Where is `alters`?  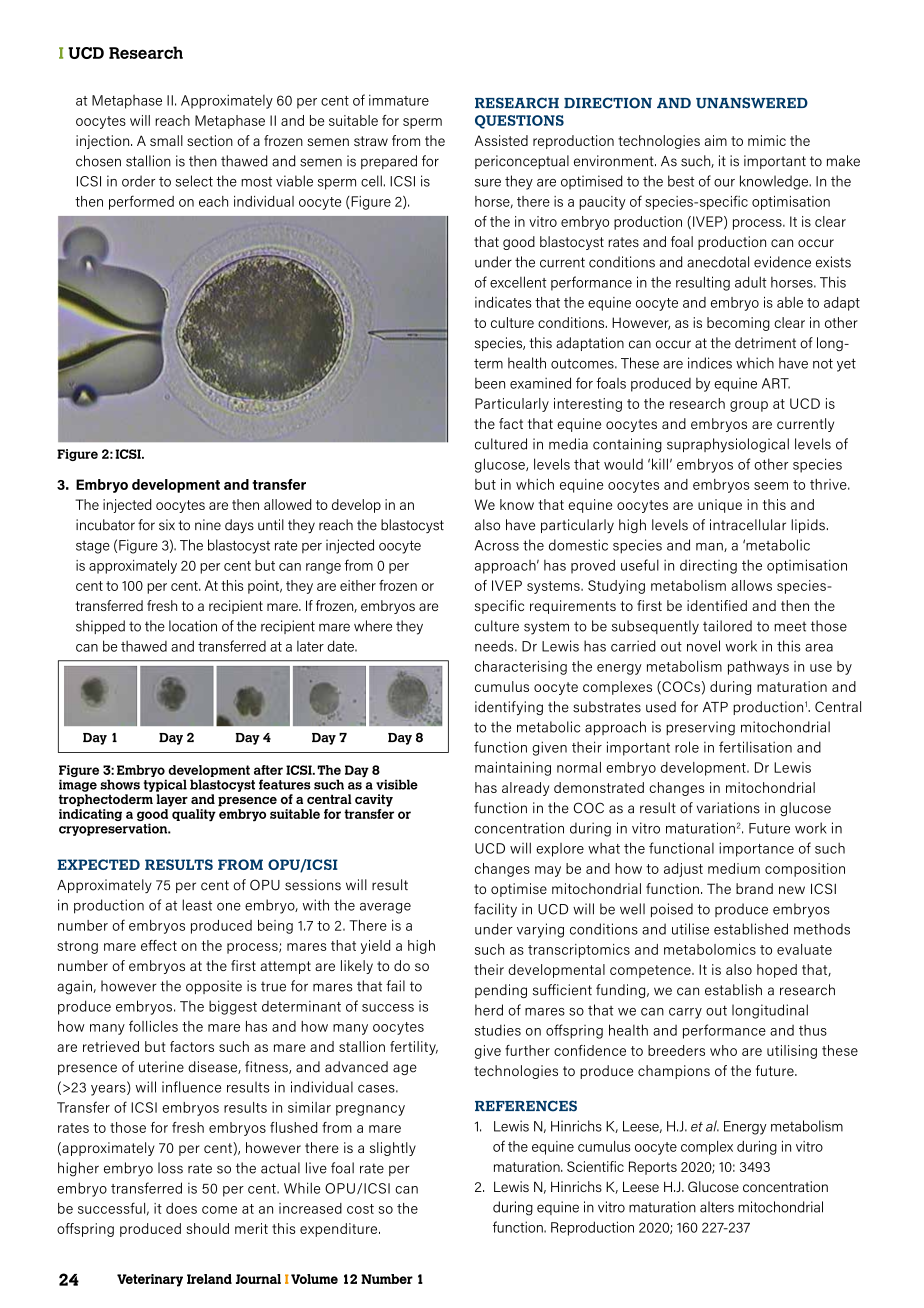 alters is located at coordinates (717, 1207).
